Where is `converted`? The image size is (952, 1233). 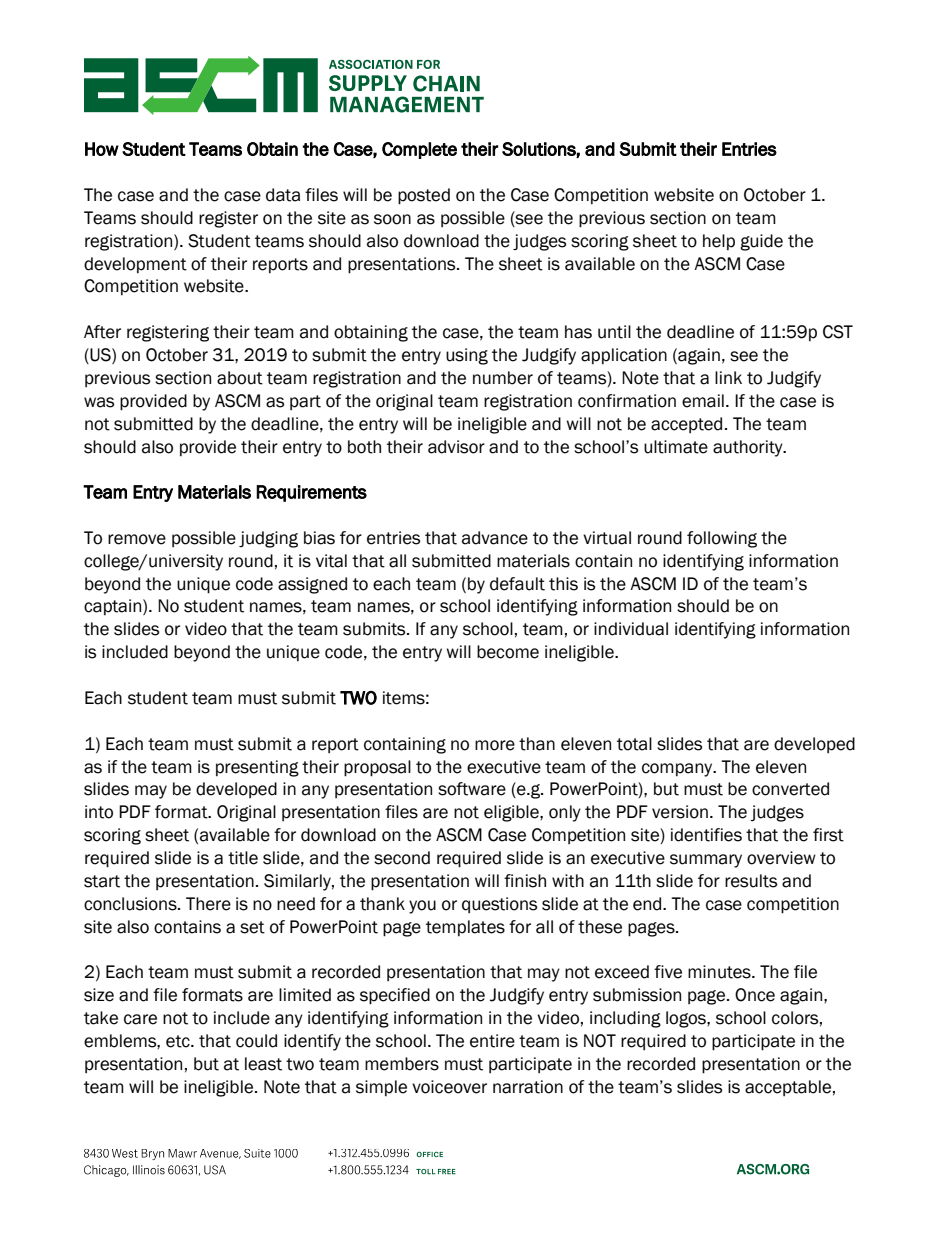 converted is located at coordinates (790, 789).
